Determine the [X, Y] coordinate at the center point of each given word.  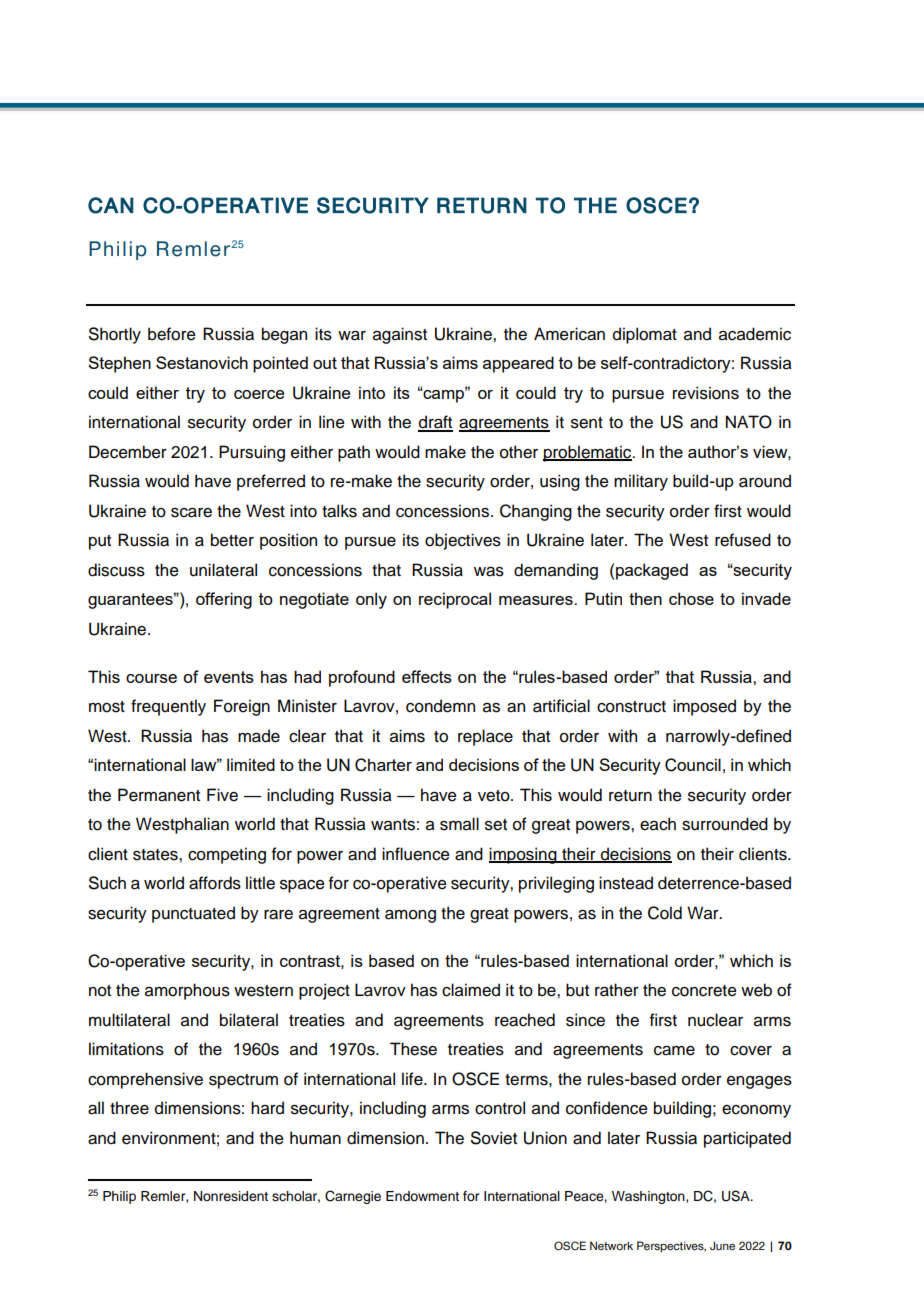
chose [691, 598]
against [400, 335]
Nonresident [231, 1196]
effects [427, 676]
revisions [706, 393]
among [410, 916]
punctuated [193, 914]
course [151, 678]
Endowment [422, 1196]
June [722, 1245]
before [172, 334]
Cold [665, 913]
